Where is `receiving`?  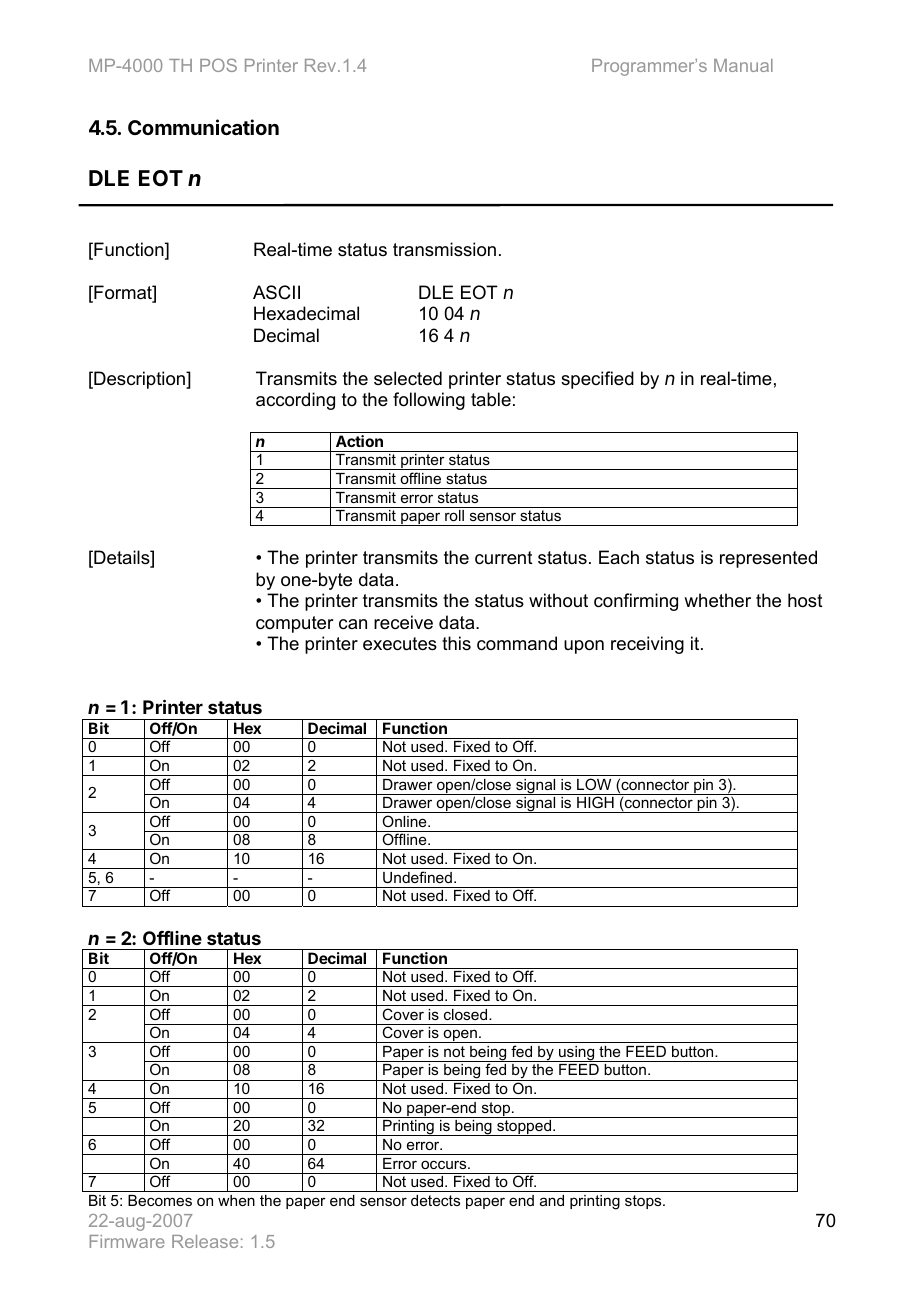
receiving is located at coordinates (647, 645).
